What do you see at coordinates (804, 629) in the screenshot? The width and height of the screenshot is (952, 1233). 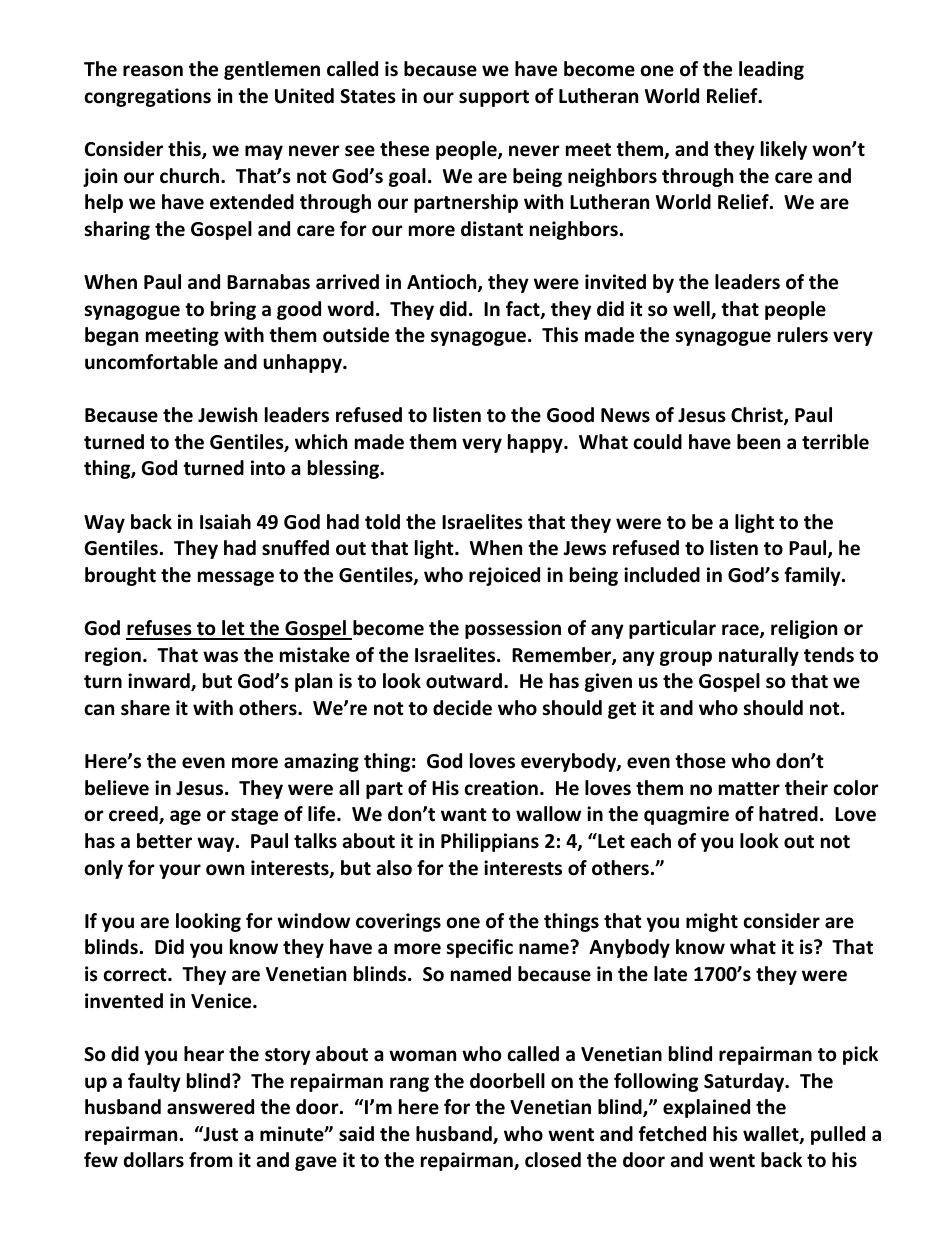 I see `religion` at bounding box center [804, 629].
